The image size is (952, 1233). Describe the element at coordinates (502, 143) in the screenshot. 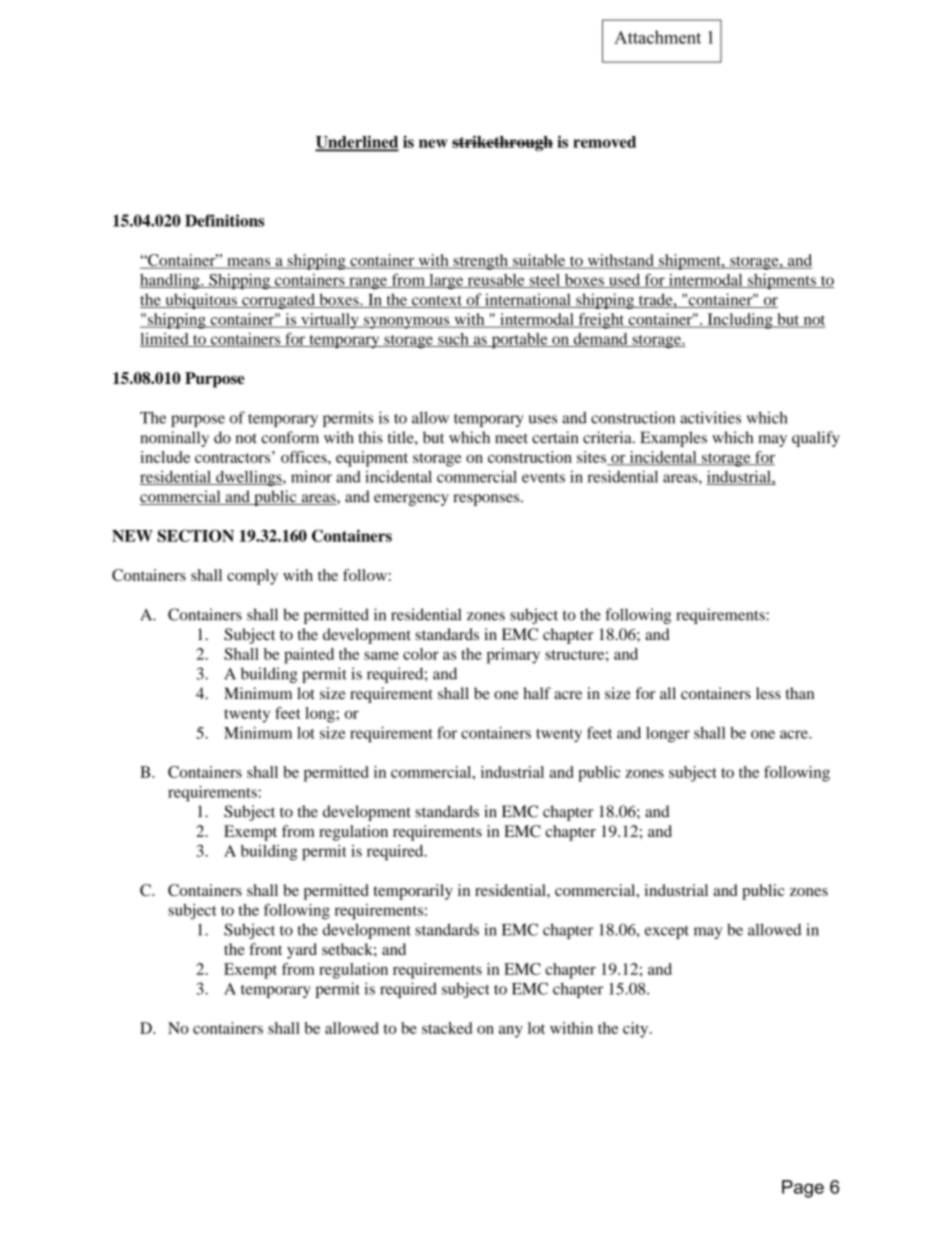

I see `strikethrough` at that location.
